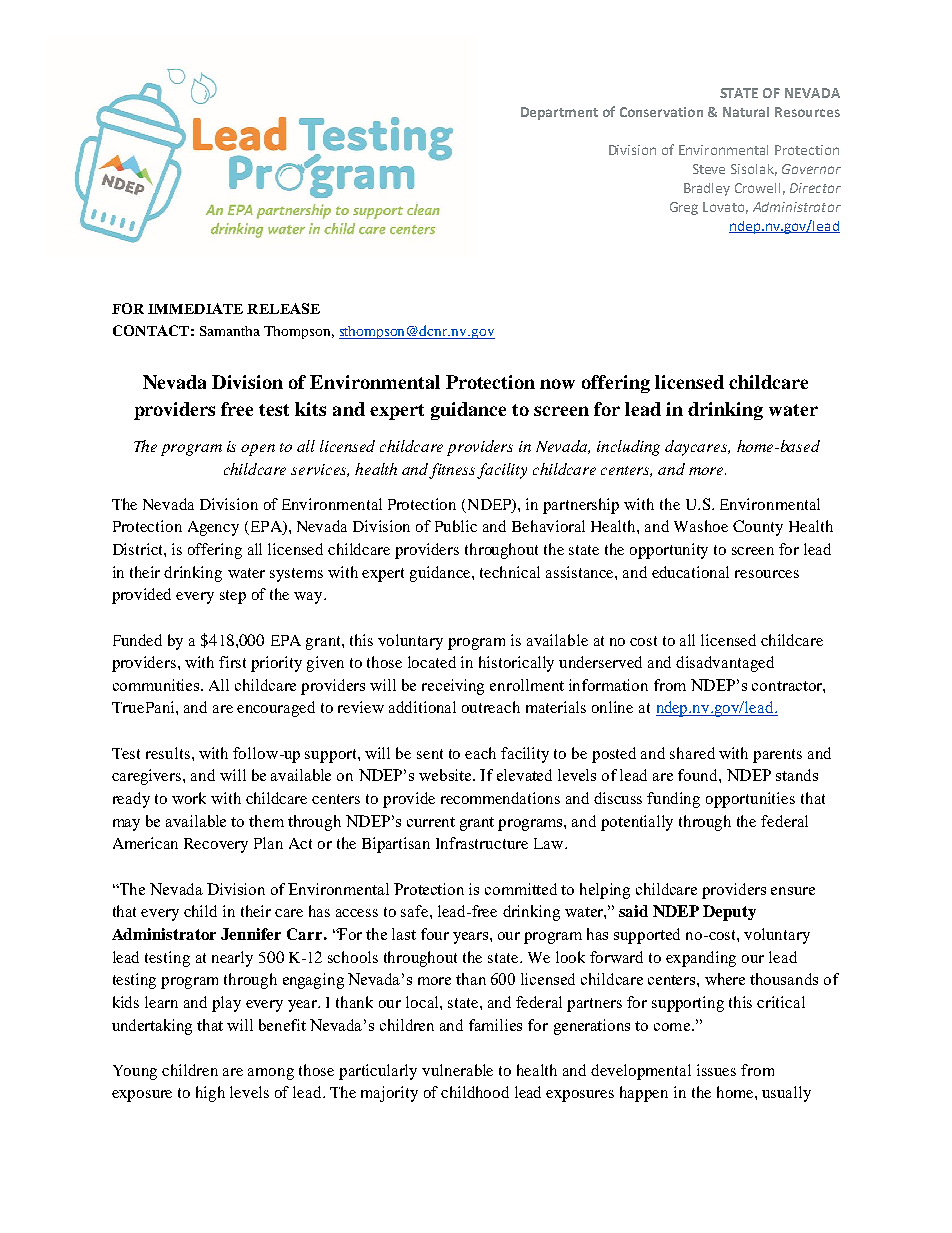 Image resolution: width=952 pixels, height=1233 pixels. Describe the element at coordinates (746, 112) in the image. I see `Natural` at that location.
